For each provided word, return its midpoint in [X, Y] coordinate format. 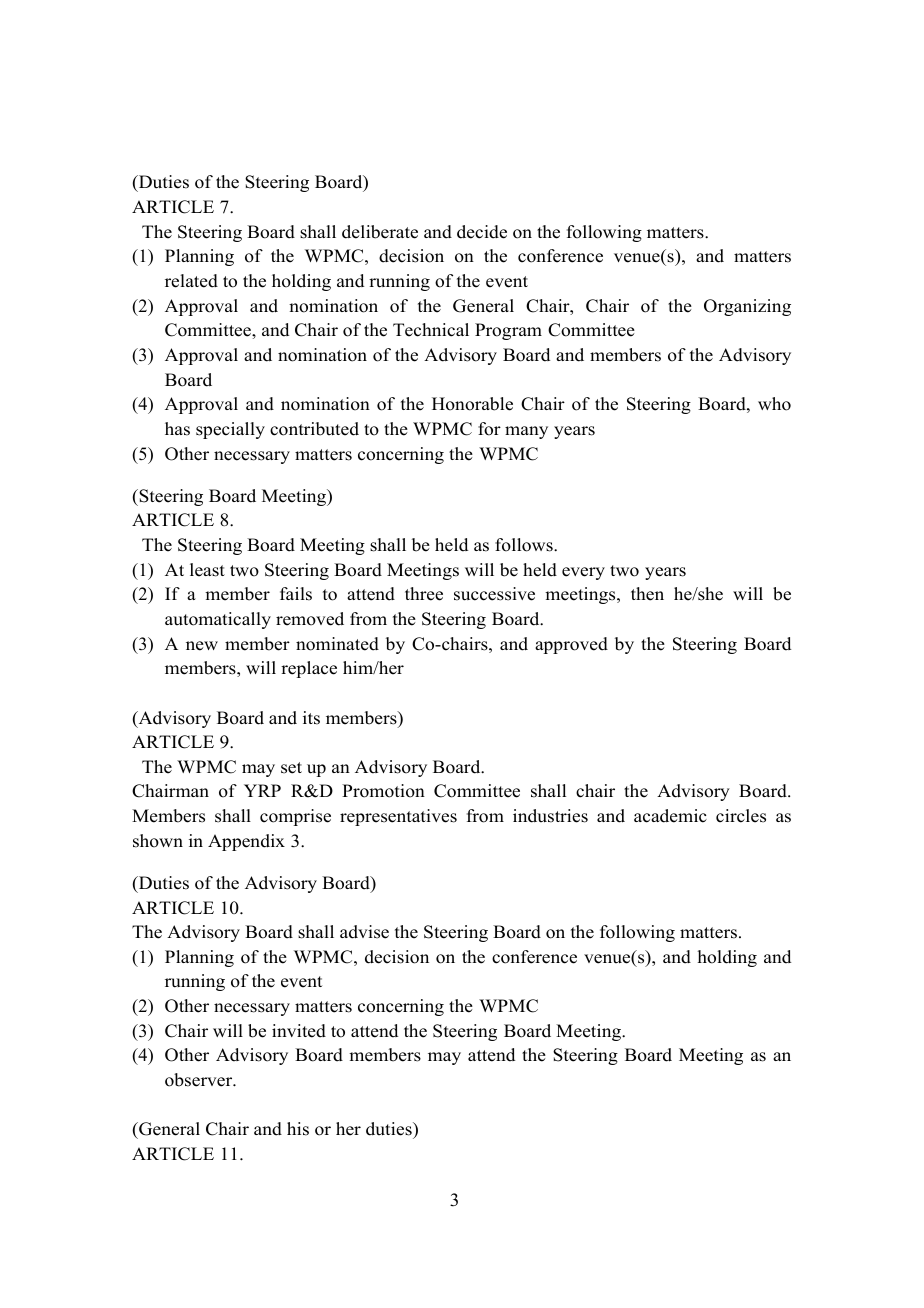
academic [670, 816]
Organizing [747, 307]
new [202, 646]
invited [299, 1031]
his [298, 1129]
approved [571, 645]
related [191, 281]
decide [482, 232]
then [647, 594]
